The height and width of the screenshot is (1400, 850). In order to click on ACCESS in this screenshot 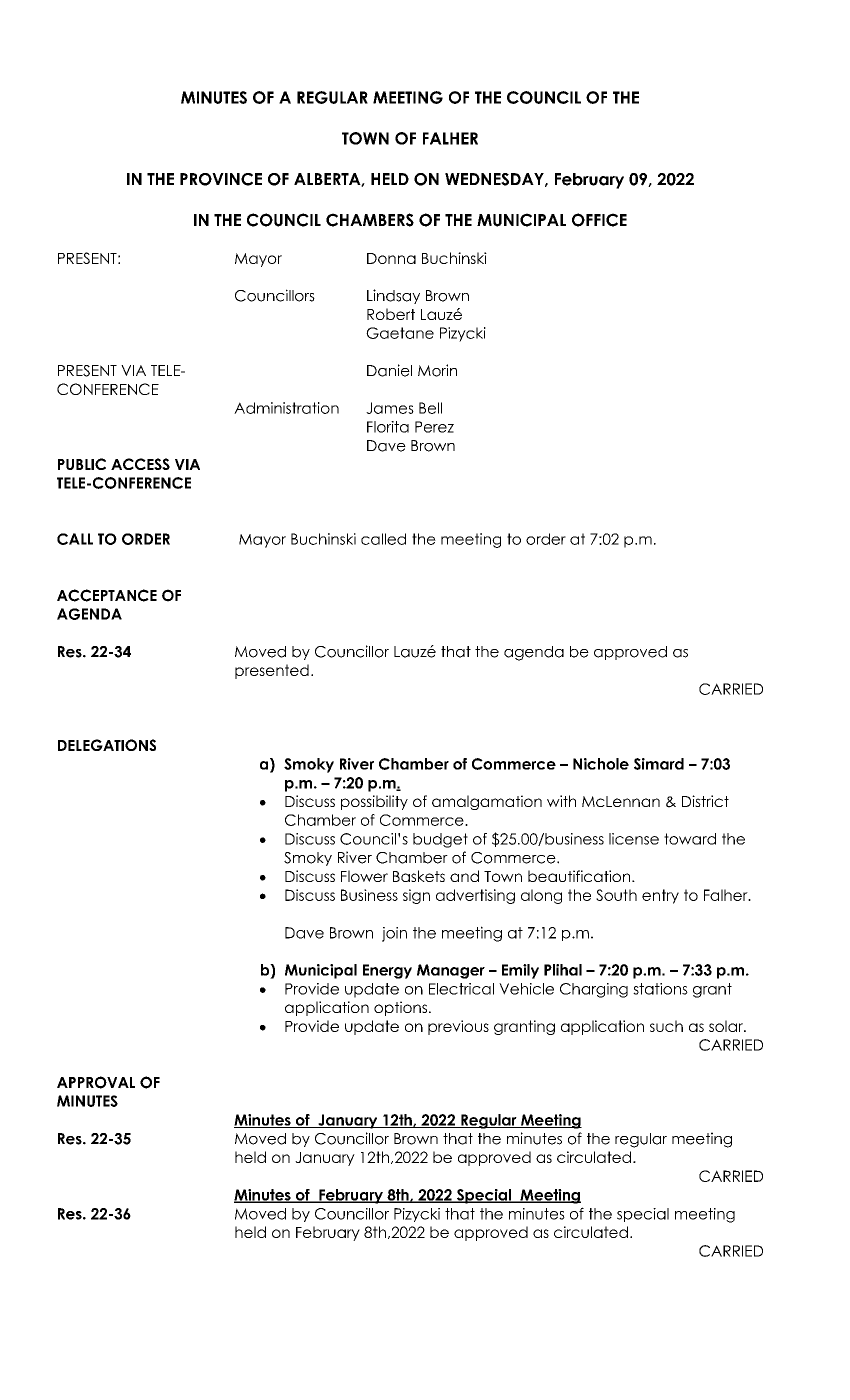, I will do `click(140, 464)`.
